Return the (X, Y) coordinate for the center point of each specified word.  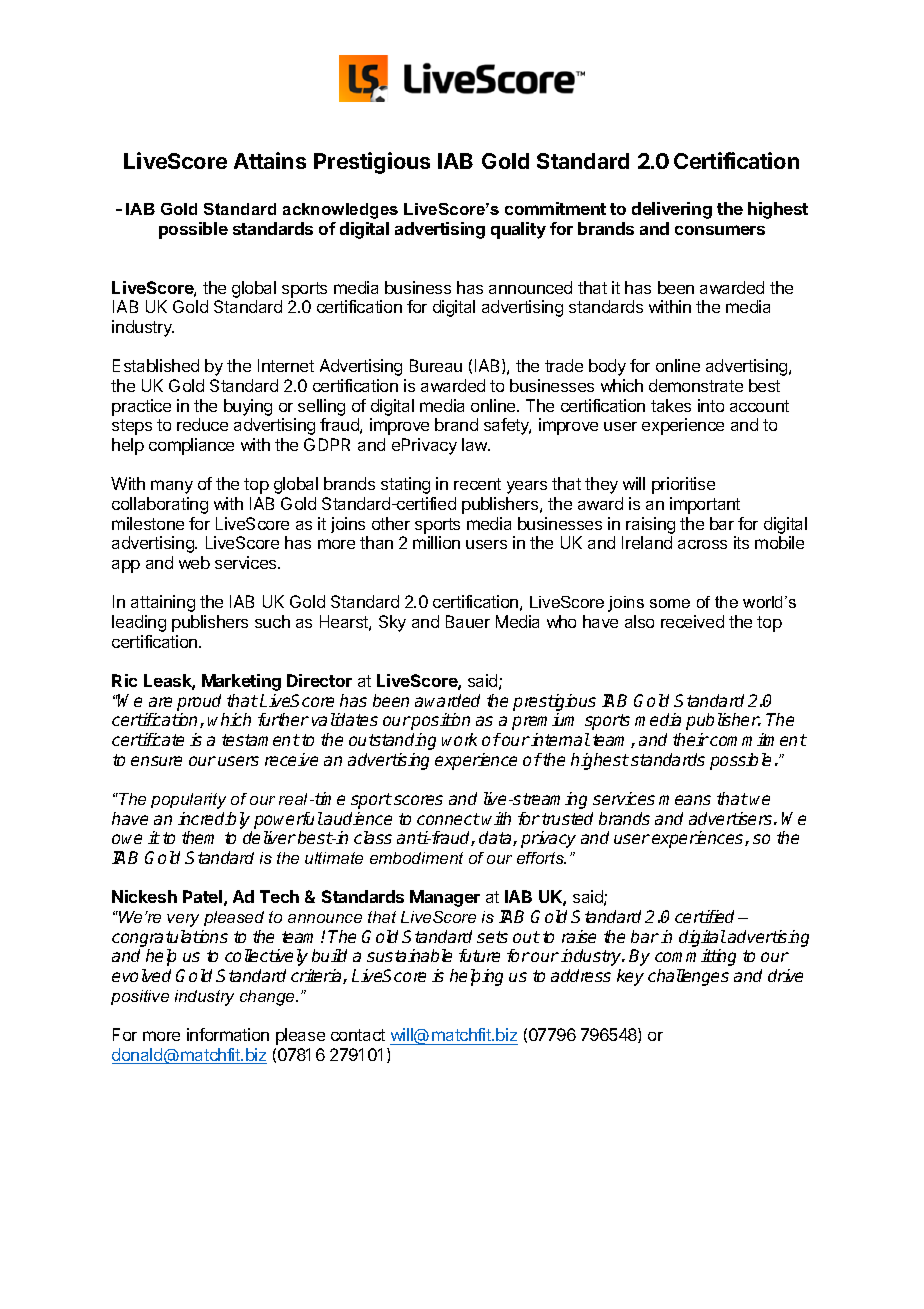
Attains (270, 160)
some (670, 603)
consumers (720, 230)
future (479, 955)
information (228, 1034)
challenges (688, 977)
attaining (163, 603)
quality (518, 230)
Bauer (468, 621)
